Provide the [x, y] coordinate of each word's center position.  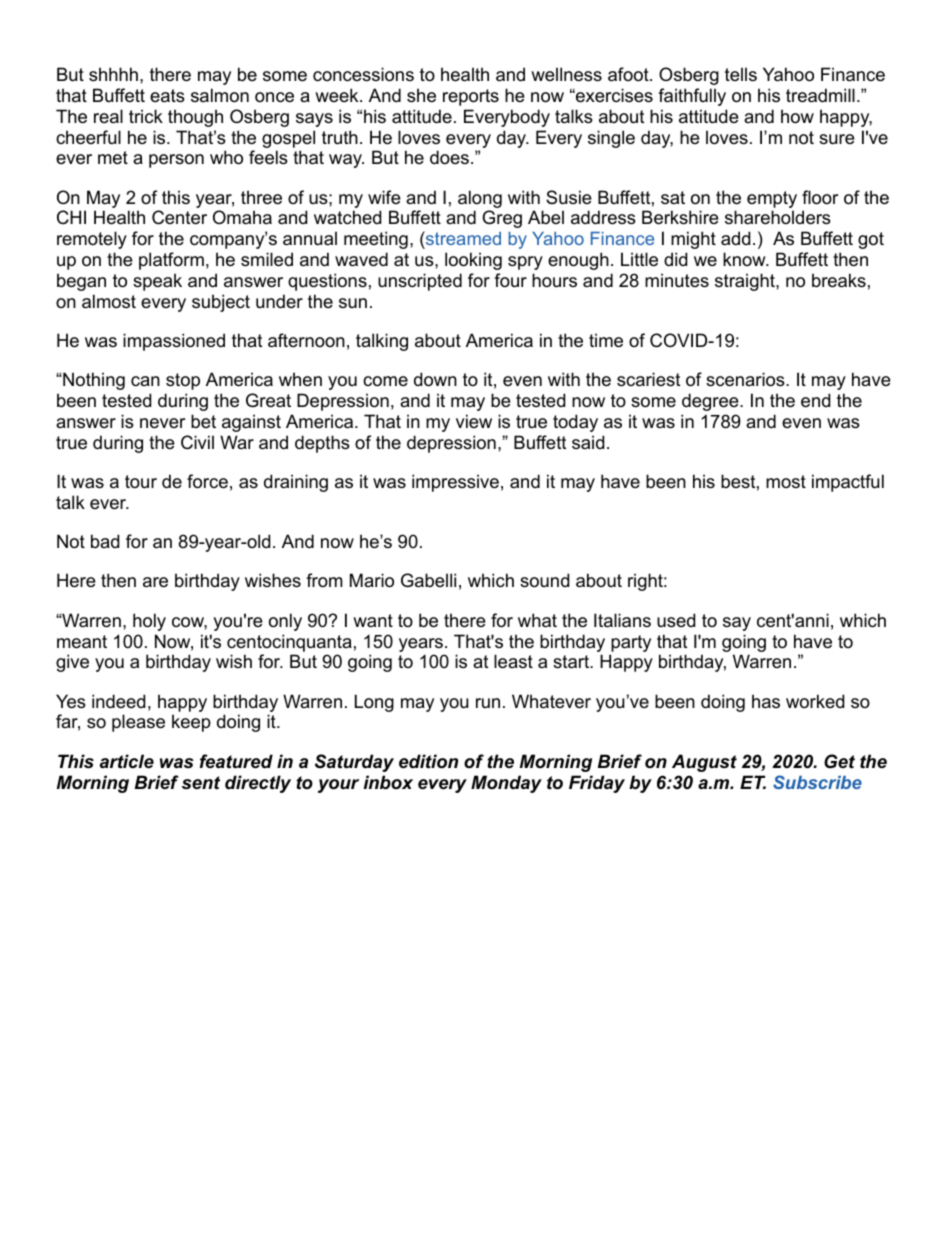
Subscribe [817, 782]
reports [471, 97]
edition [428, 761]
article [127, 761]
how [797, 116]
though [195, 118]
